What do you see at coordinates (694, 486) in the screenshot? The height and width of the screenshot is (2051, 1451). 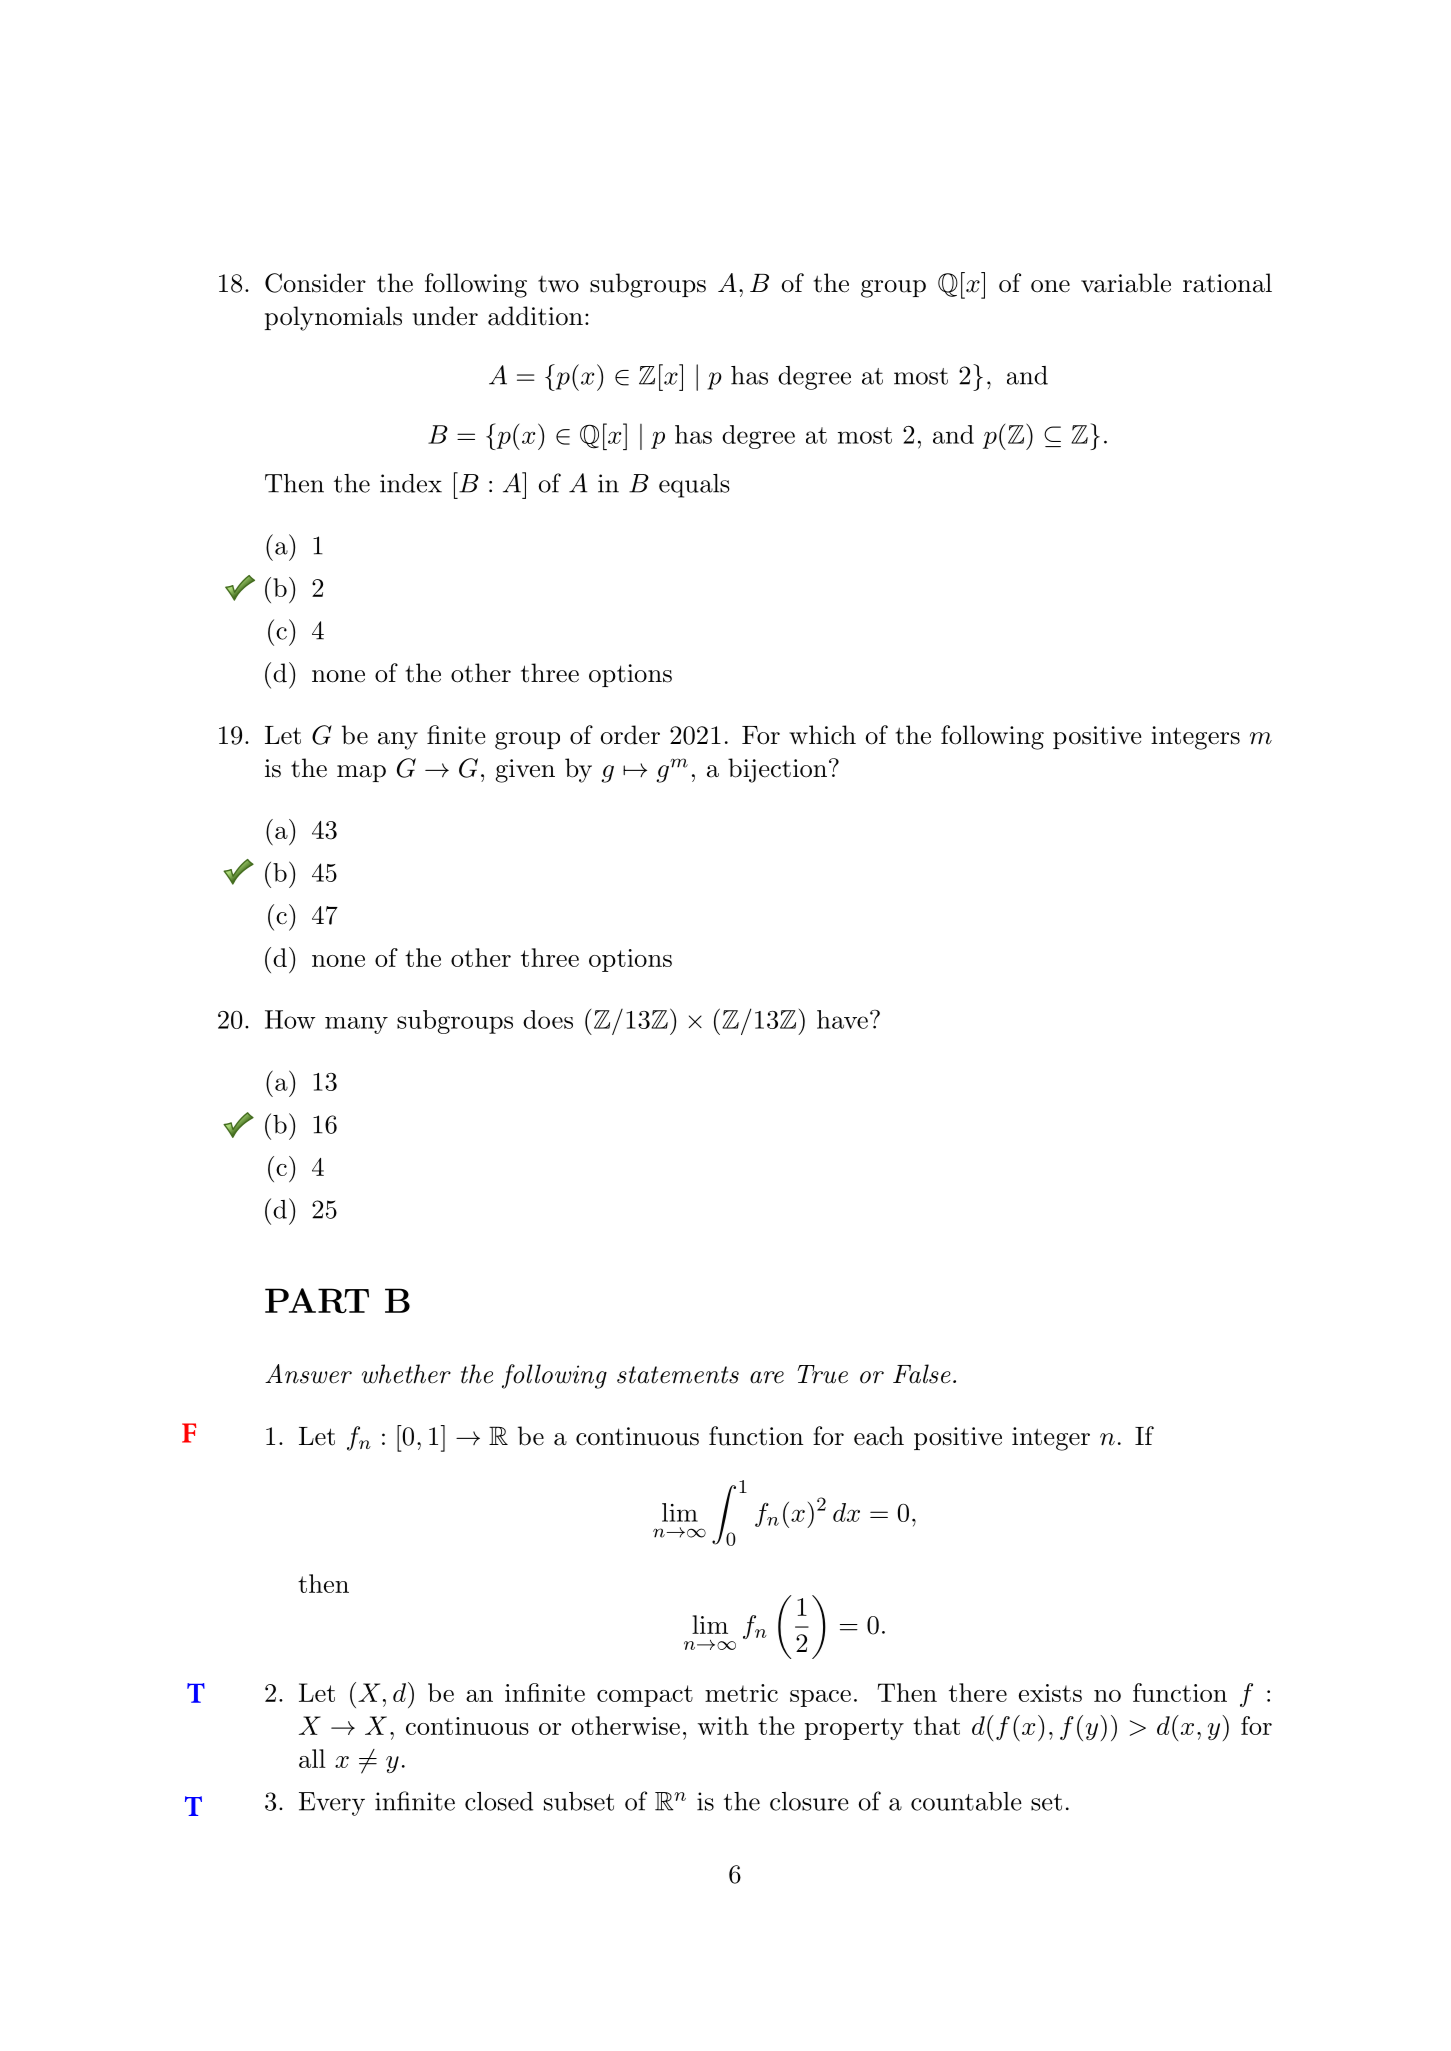 I see `equals` at bounding box center [694, 486].
